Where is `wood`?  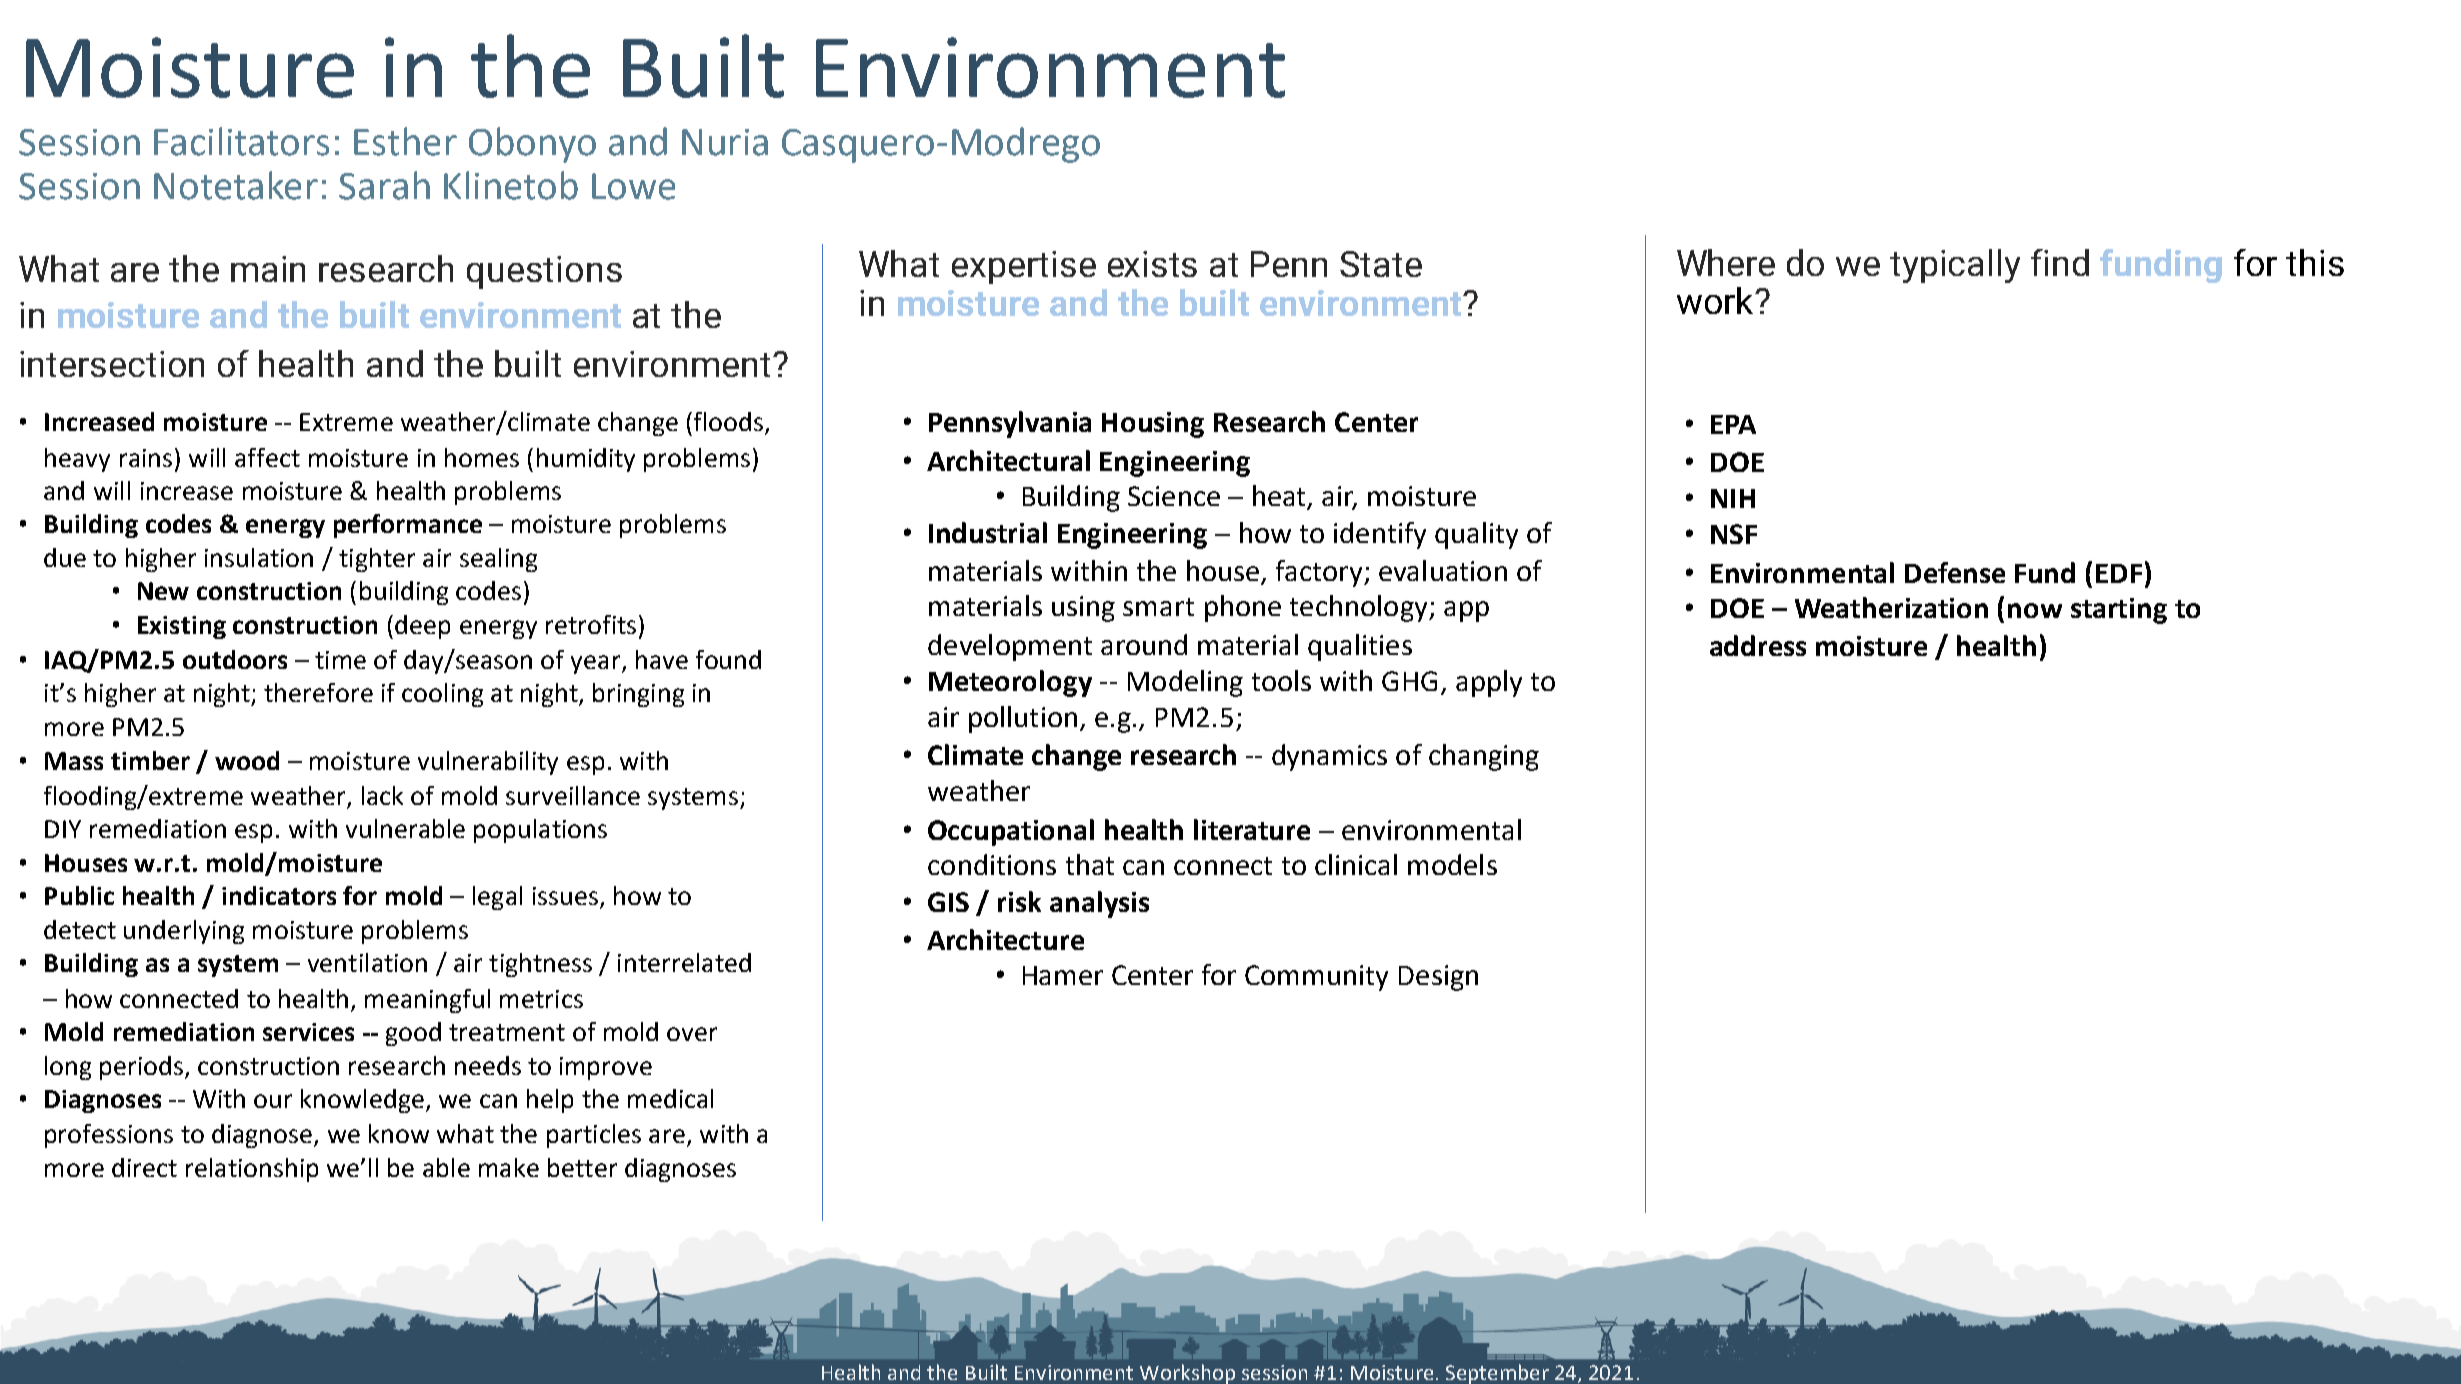 wood is located at coordinates (247, 760).
